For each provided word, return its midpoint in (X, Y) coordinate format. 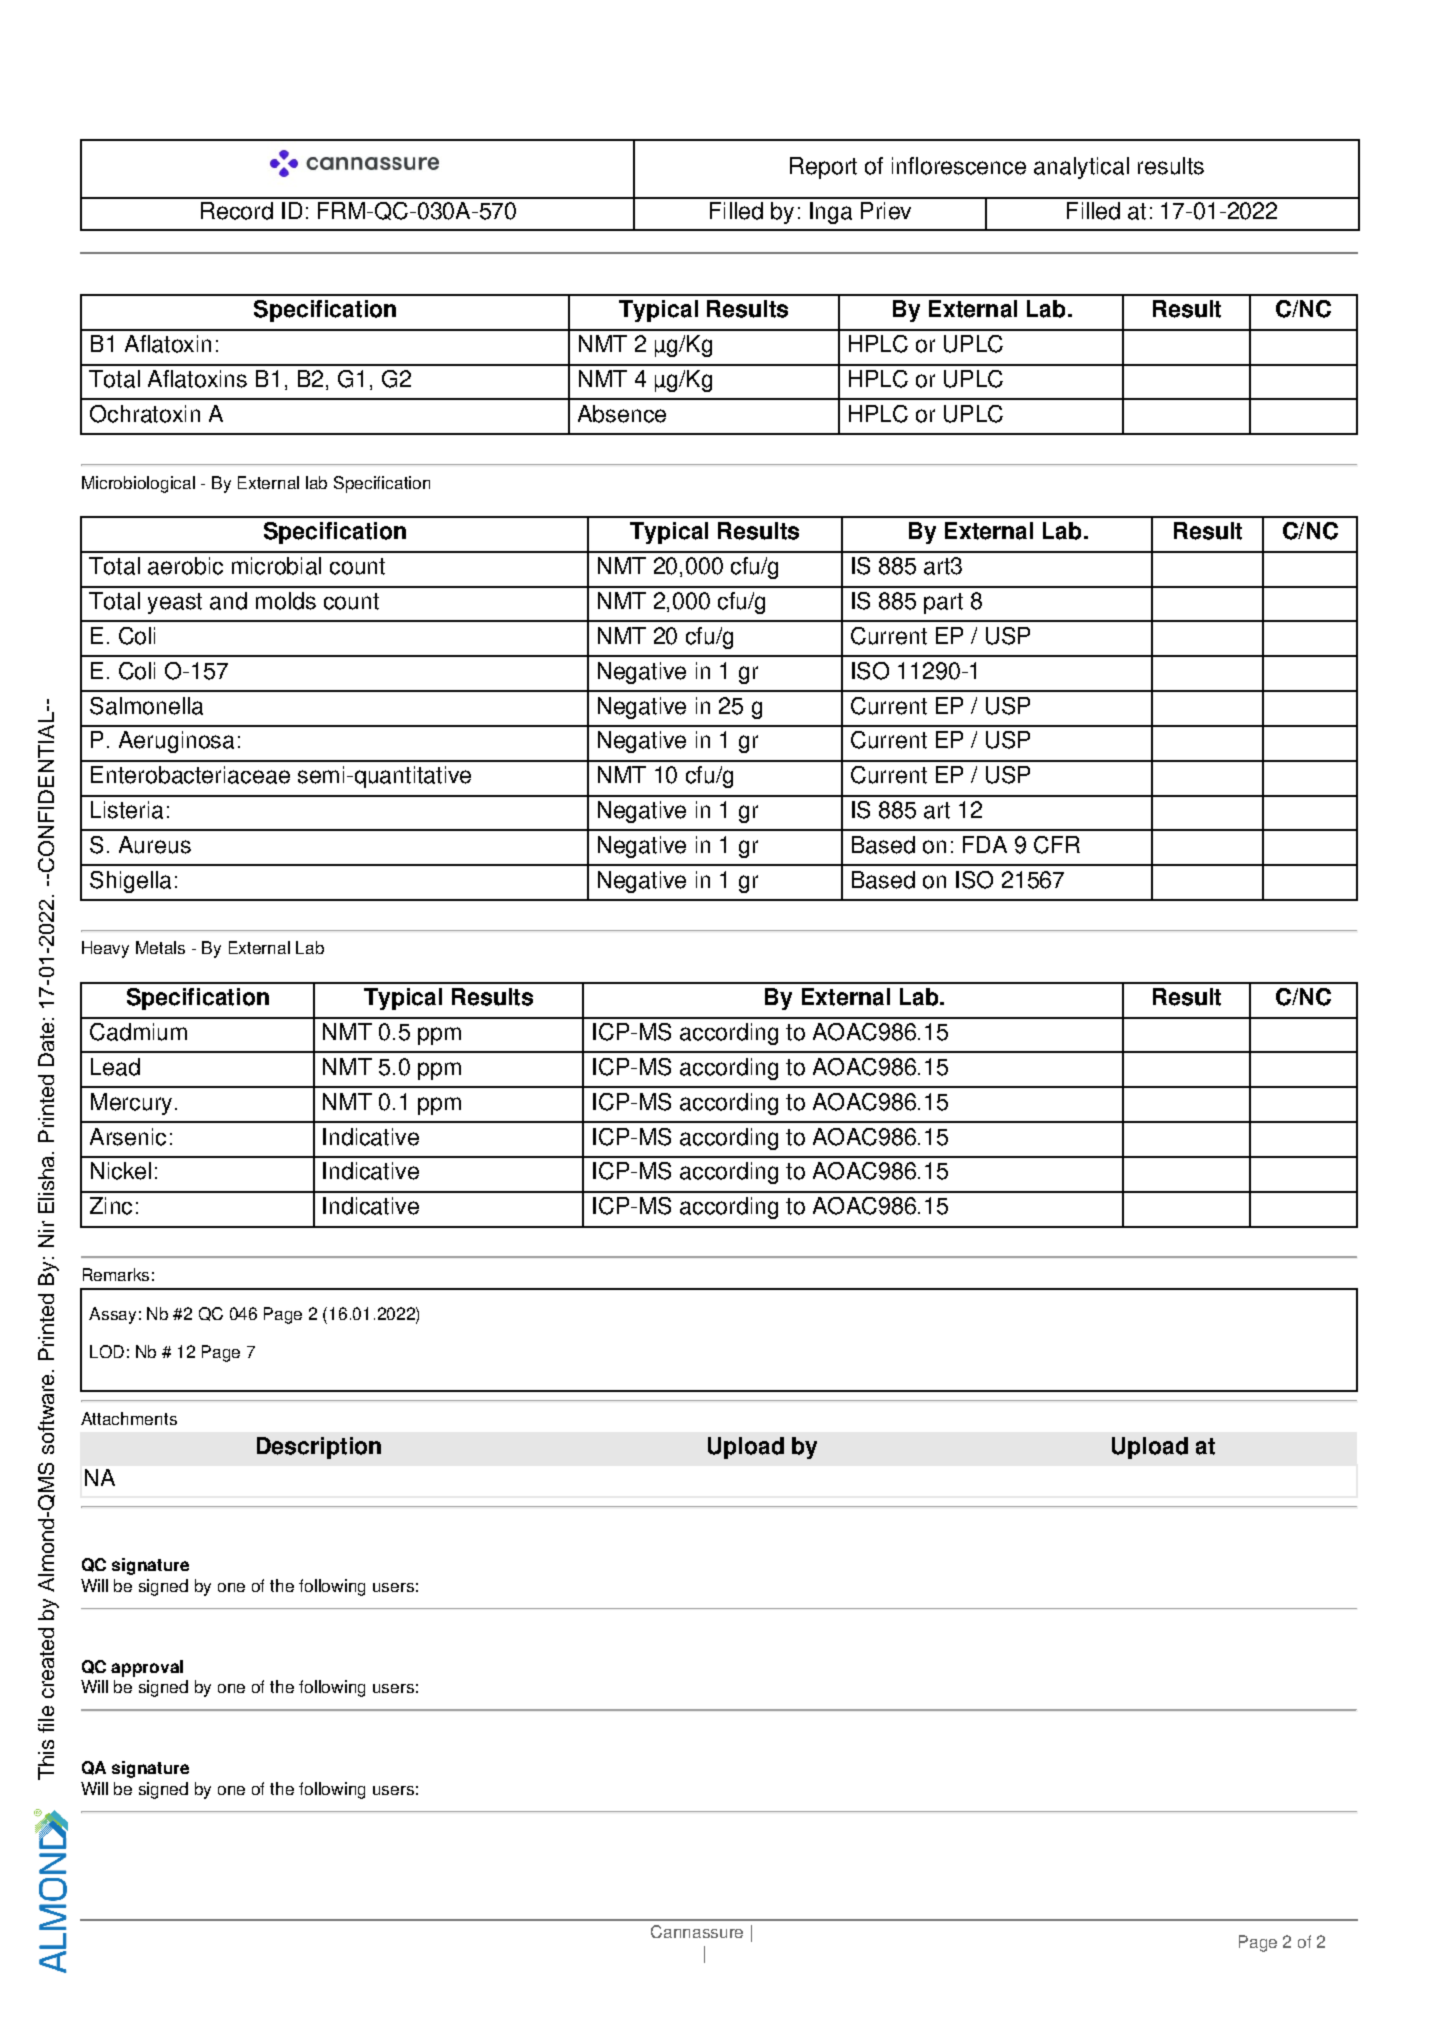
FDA (985, 844)
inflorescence (959, 166)
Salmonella (146, 706)
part (943, 603)
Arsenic (128, 1137)
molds (286, 601)
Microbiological (138, 484)
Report (823, 168)
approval (147, 1668)
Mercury (131, 1104)
